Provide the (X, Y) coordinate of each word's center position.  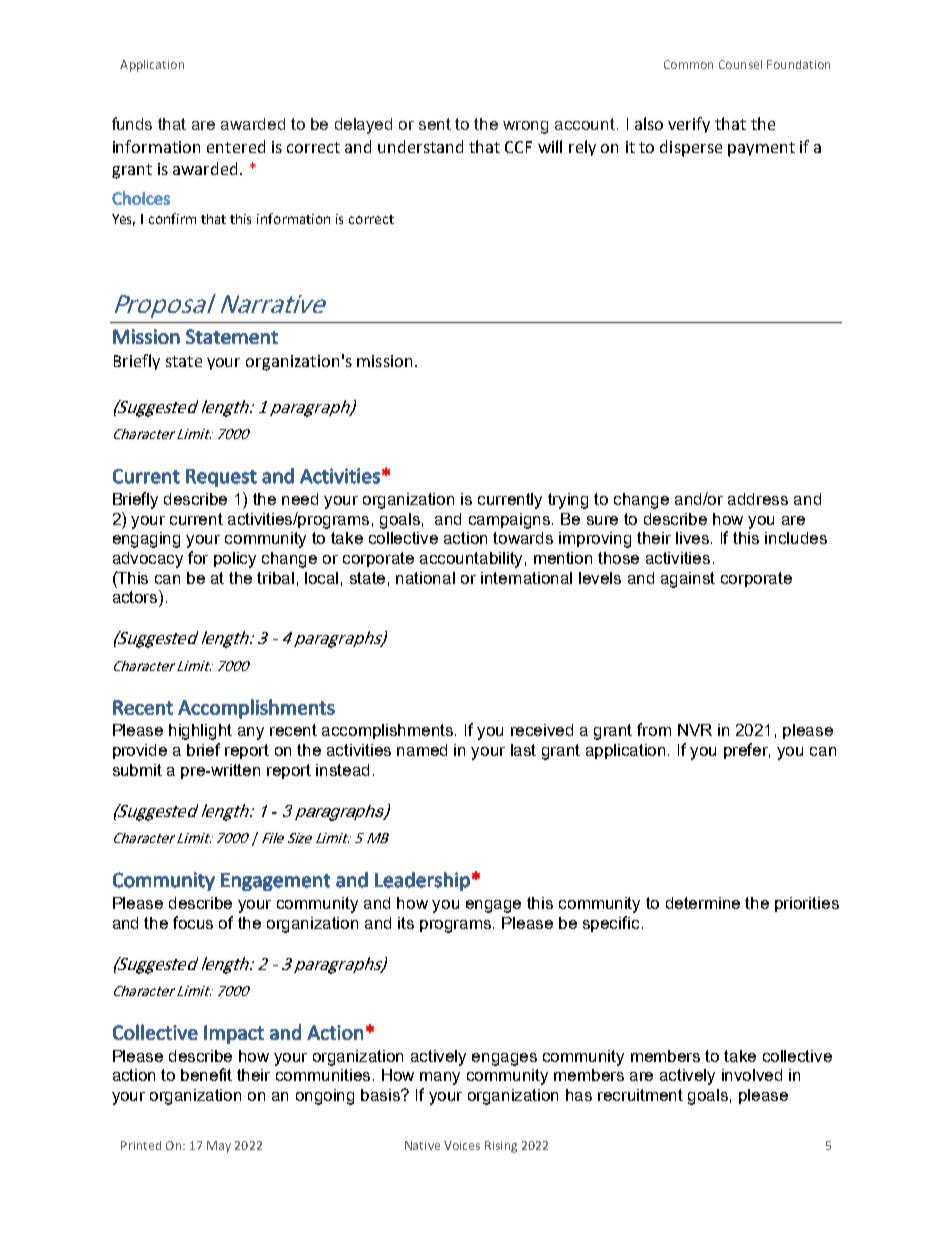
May (219, 1147)
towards (523, 538)
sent (435, 124)
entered (236, 146)
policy (235, 560)
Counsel (740, 64)
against (688, 580)
